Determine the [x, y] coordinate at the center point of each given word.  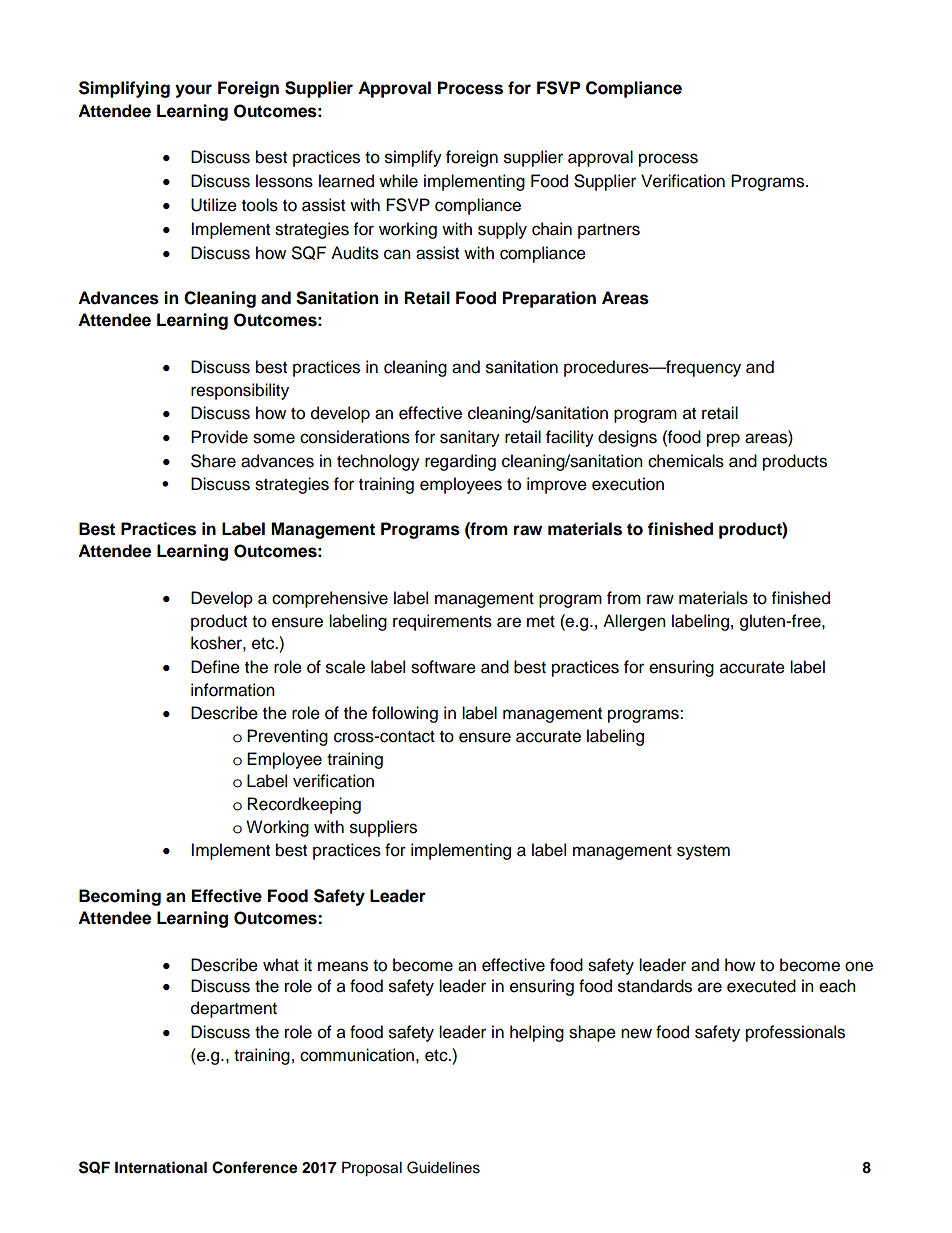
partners [609, 231]
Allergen [634, 622]
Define [215, 667]
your [193, 91]
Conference [255, 1167]
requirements [442, 622]
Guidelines [443, 1167]
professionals [795, 1033]
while [398, 181]
